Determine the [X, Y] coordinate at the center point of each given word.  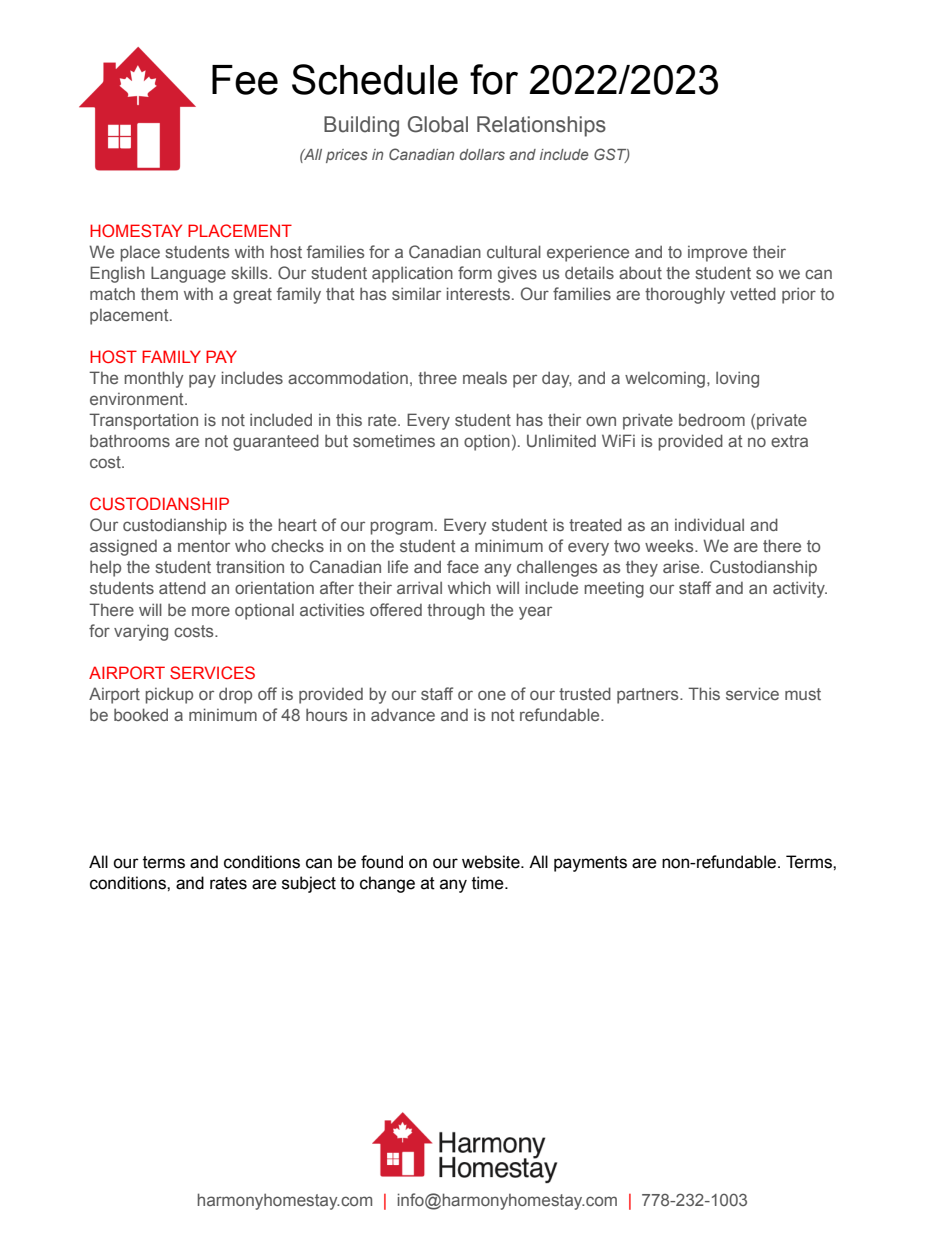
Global [438, 124]
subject [309, 884]
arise [682, 567]
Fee [245, 80]
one [492, 695]
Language [188, 274]
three [437, 378]
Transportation [143, 421]
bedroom [712, 419]
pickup [169, 695]
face [463, 566]
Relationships [541, 126]
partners [649, 696]
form [475, 272]
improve [717, 254]
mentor [204, 546]
